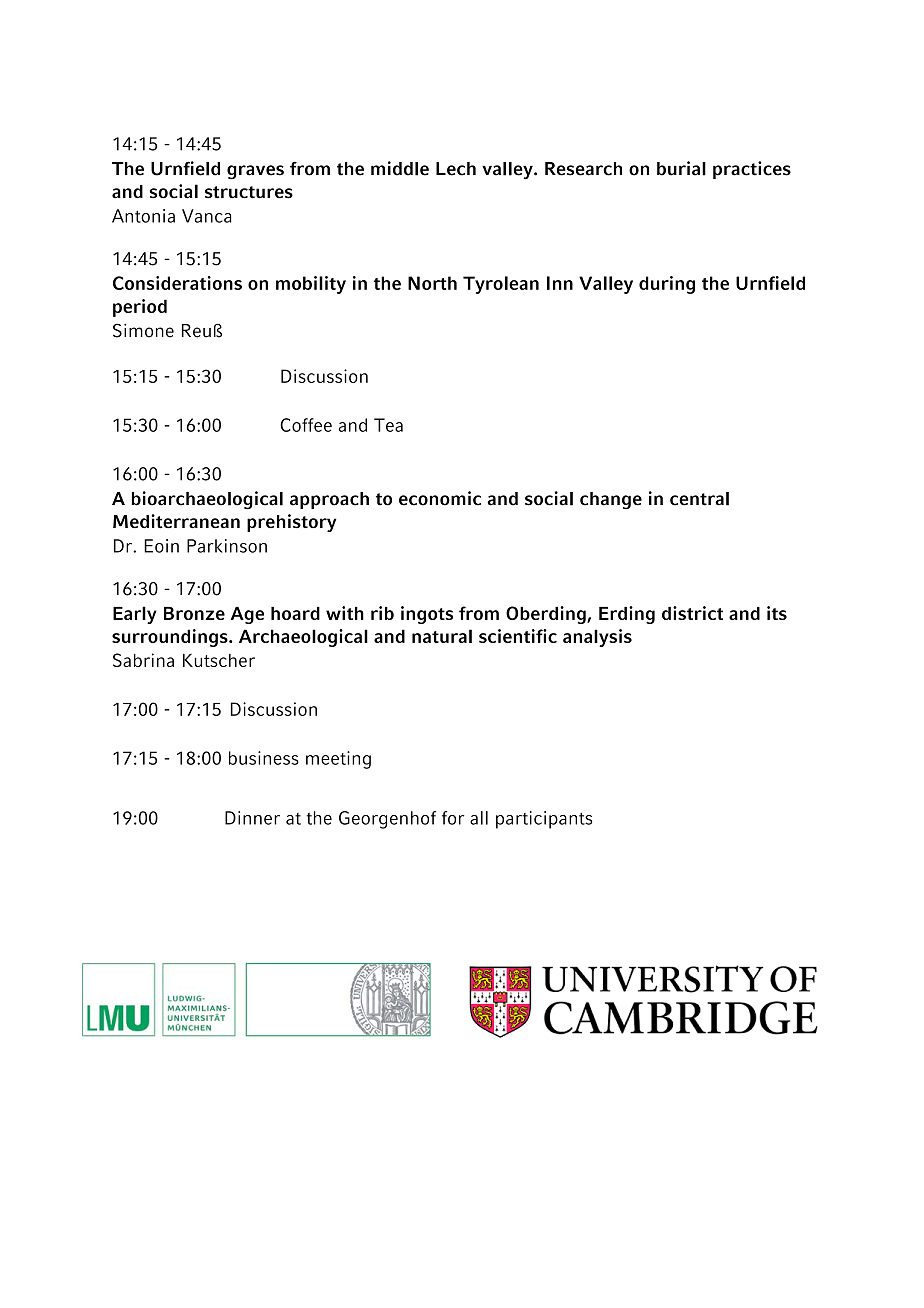 The height and width of the screenshot is (1308, 924). What do you see at coordinates (440, 498) in the screenshot?
I see `economic` at bounding box center [440, 498].
